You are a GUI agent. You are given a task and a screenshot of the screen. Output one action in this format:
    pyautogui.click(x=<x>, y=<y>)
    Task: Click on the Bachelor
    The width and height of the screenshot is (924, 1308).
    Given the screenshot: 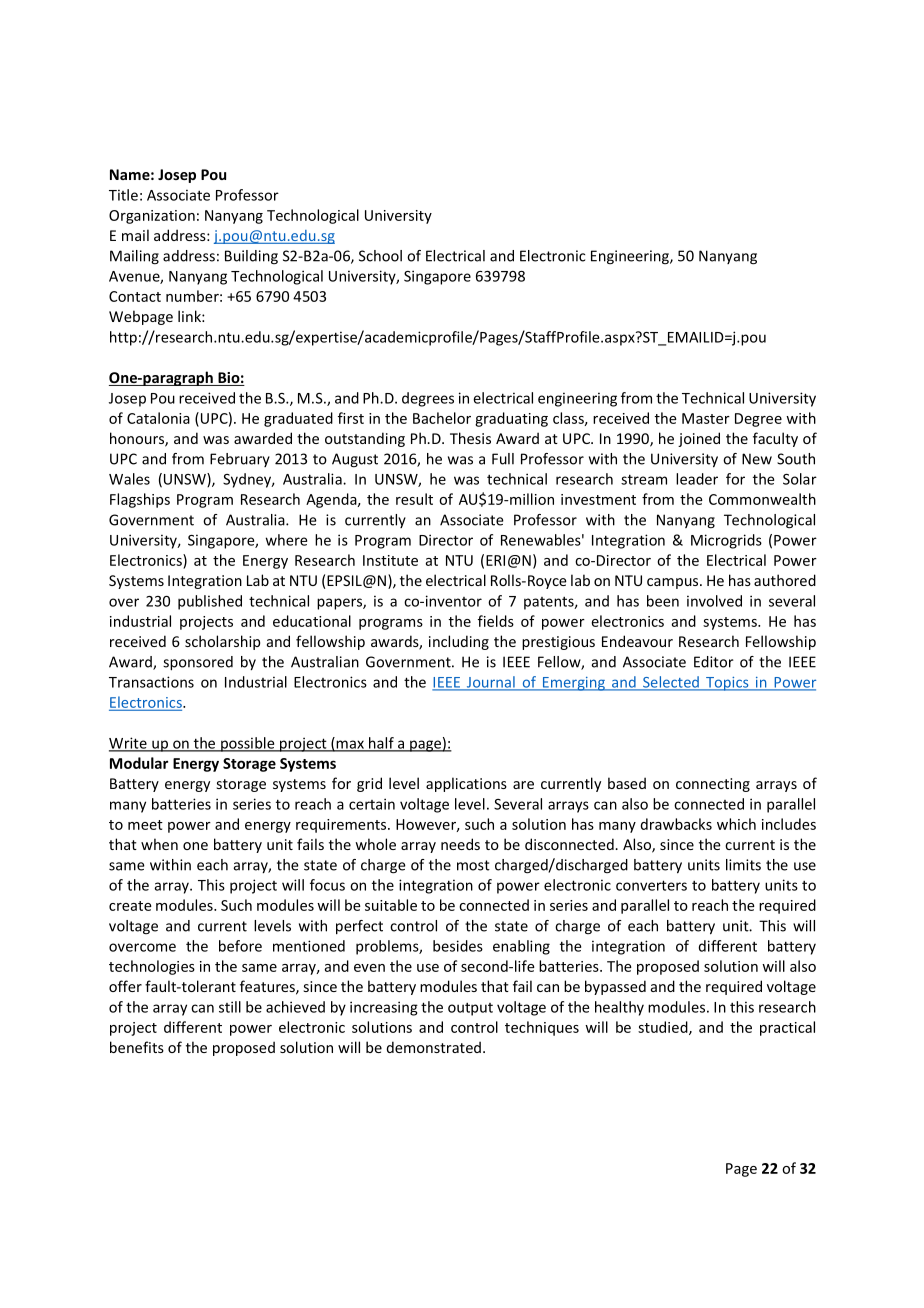 What is the action you would take?
    pyautogui.click(x=442, y=418)
